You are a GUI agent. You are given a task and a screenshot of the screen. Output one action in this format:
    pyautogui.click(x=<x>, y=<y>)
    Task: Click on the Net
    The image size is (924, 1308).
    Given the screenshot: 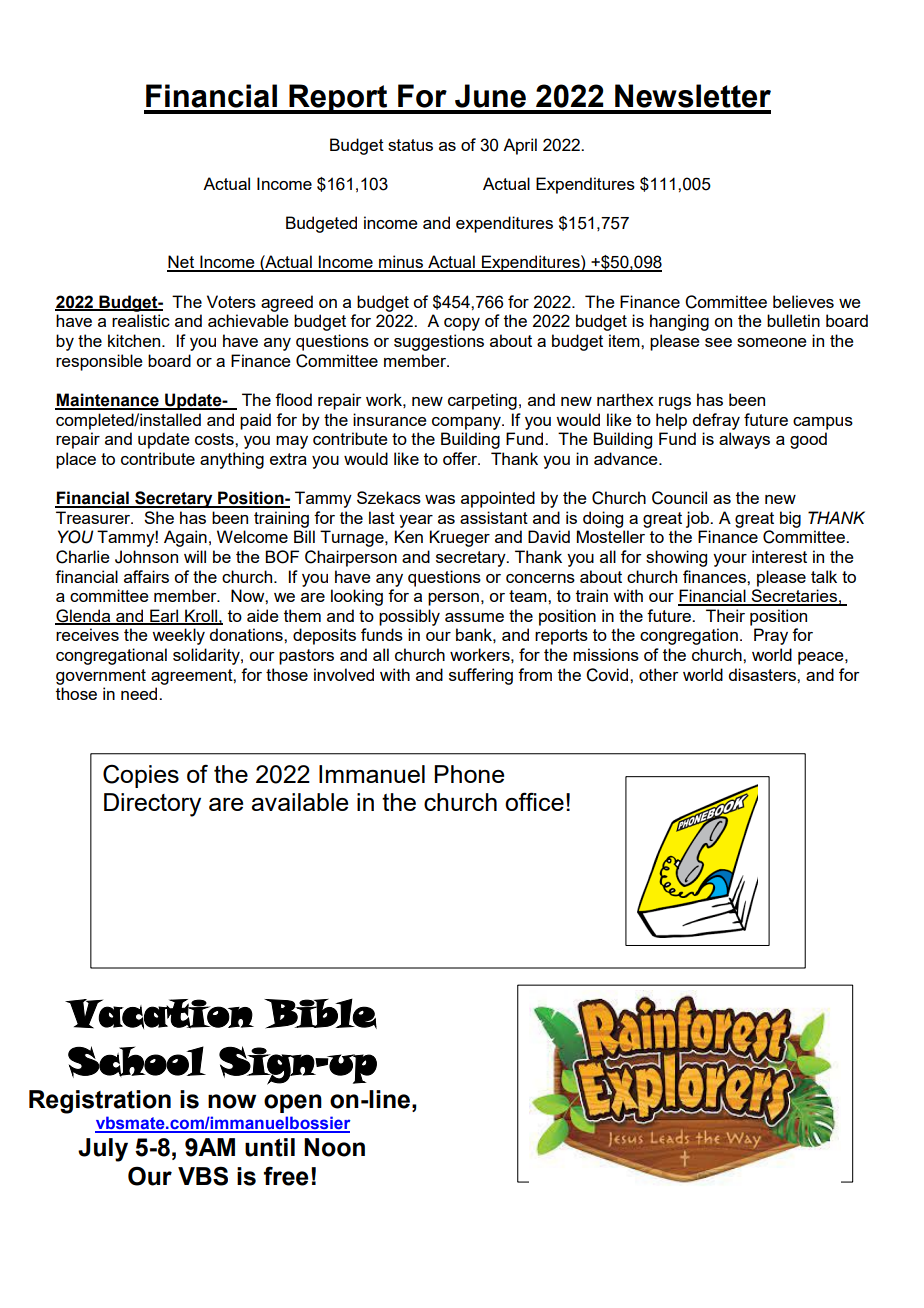 What is the action you would take?
    pyautogui.click(x=181, y=263)
